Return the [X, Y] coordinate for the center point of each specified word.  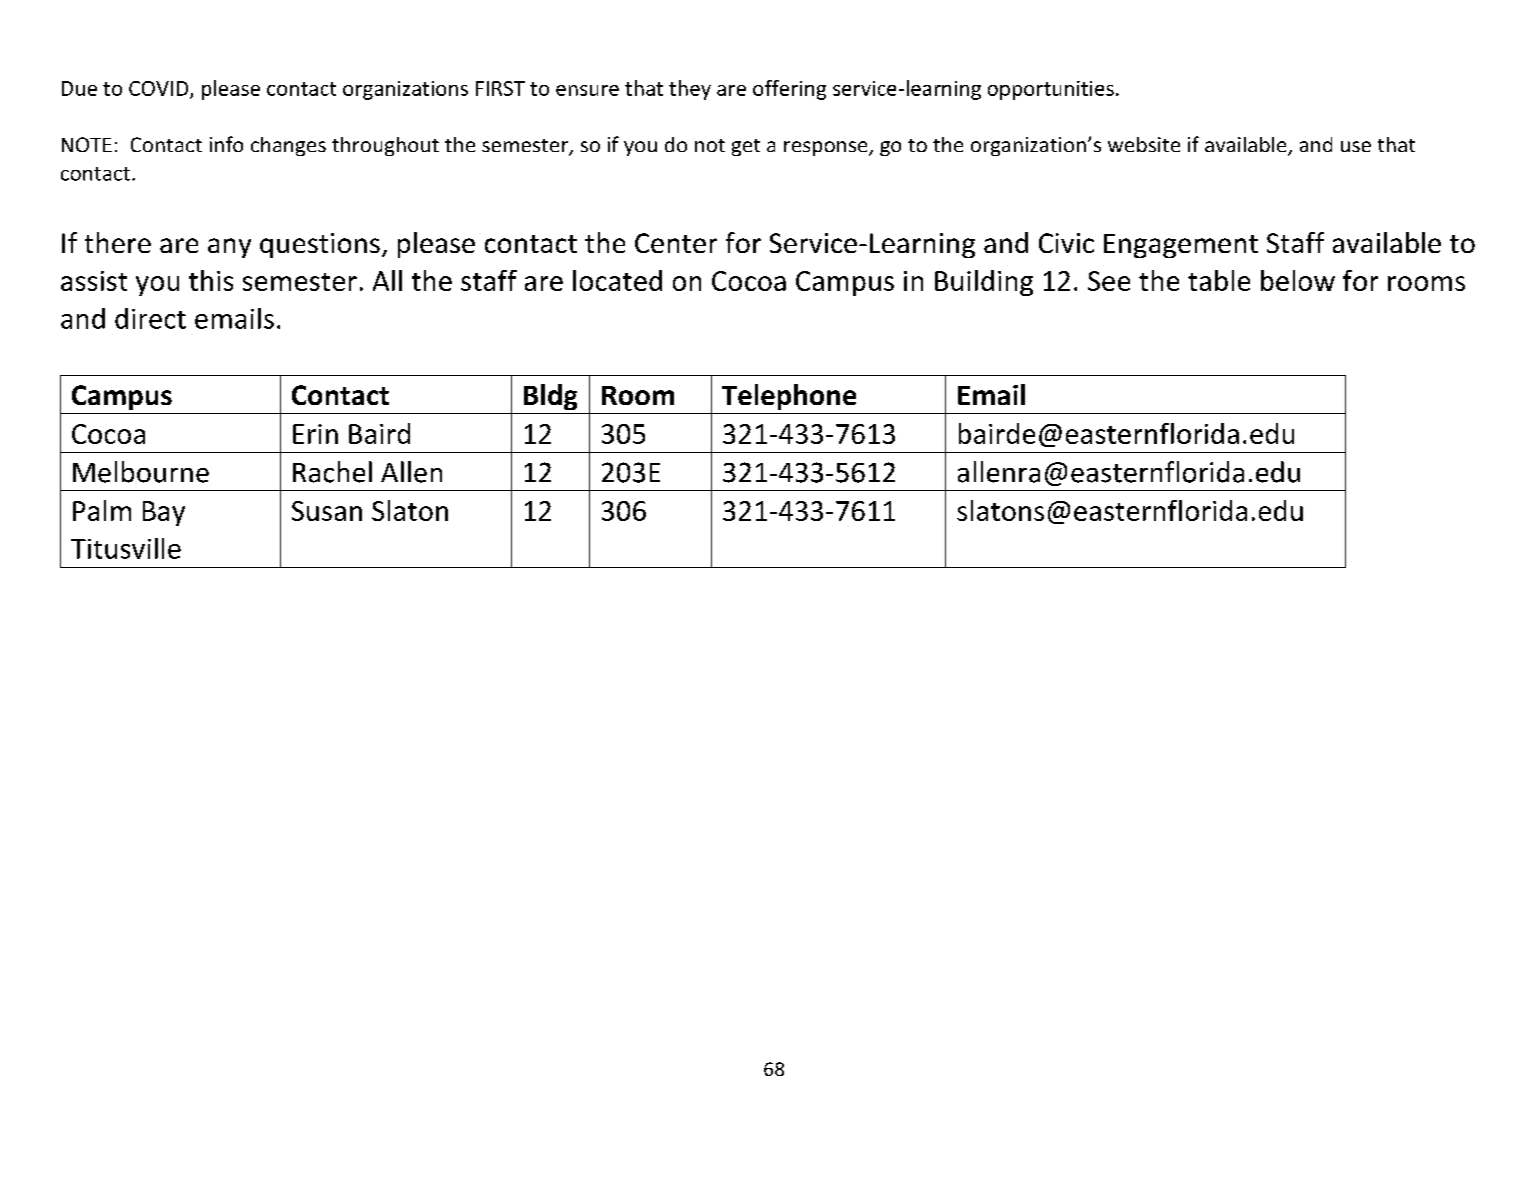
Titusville [126, 548]
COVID [160, 90]
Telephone [789, 397]
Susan [327, 511]
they [690, 90]
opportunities [1051, 90]
